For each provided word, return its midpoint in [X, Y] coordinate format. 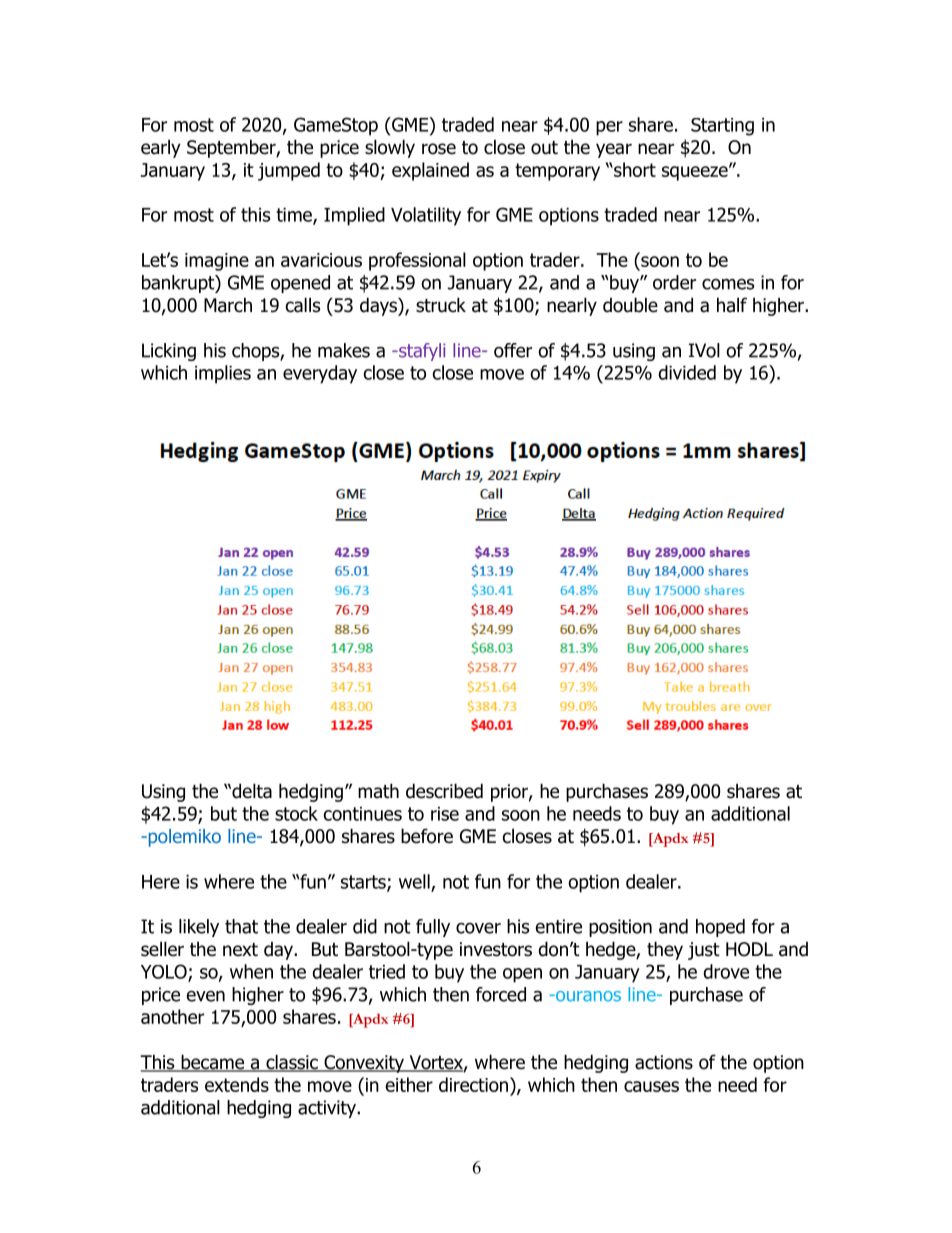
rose [439, 149]
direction [475, 1084]
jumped [289, 171]
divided [687, 372]
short [634, 169]
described [444, 791]
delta [251, 791]
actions [664, 1062]
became [213, 1063]
